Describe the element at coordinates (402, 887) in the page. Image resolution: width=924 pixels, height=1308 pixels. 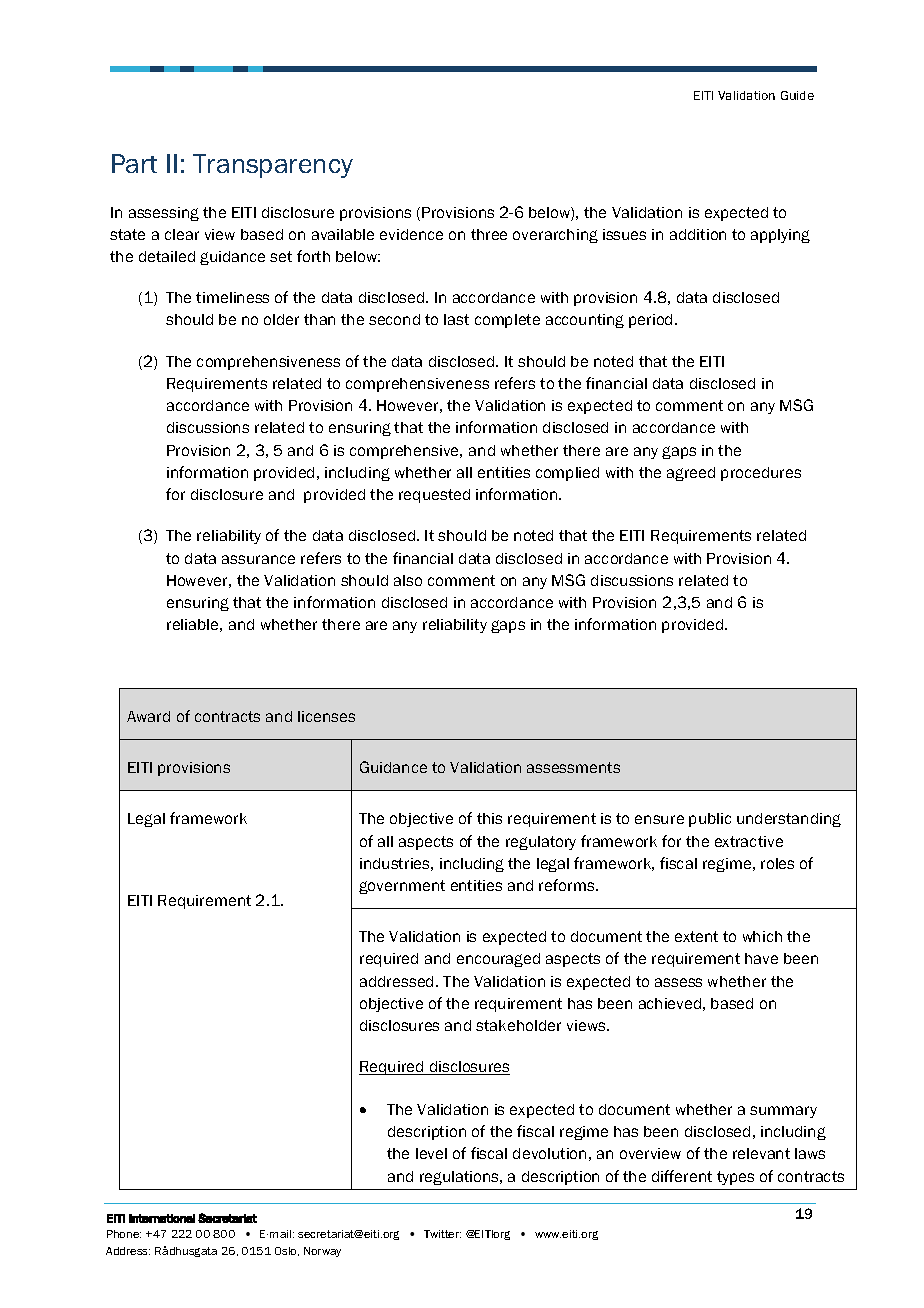
I see `government` at that location.
